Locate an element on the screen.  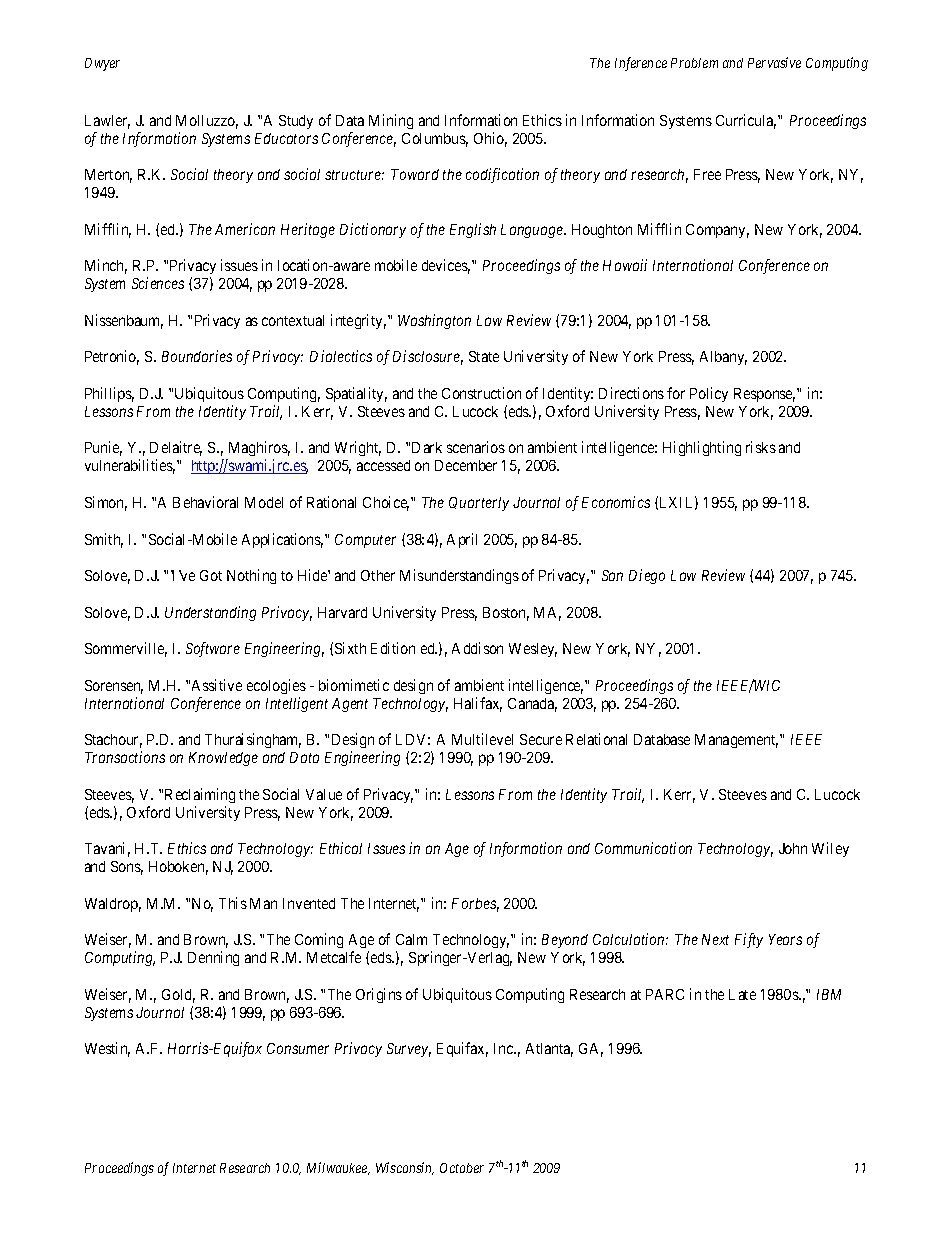
State is located at coordinates (484, 356).
